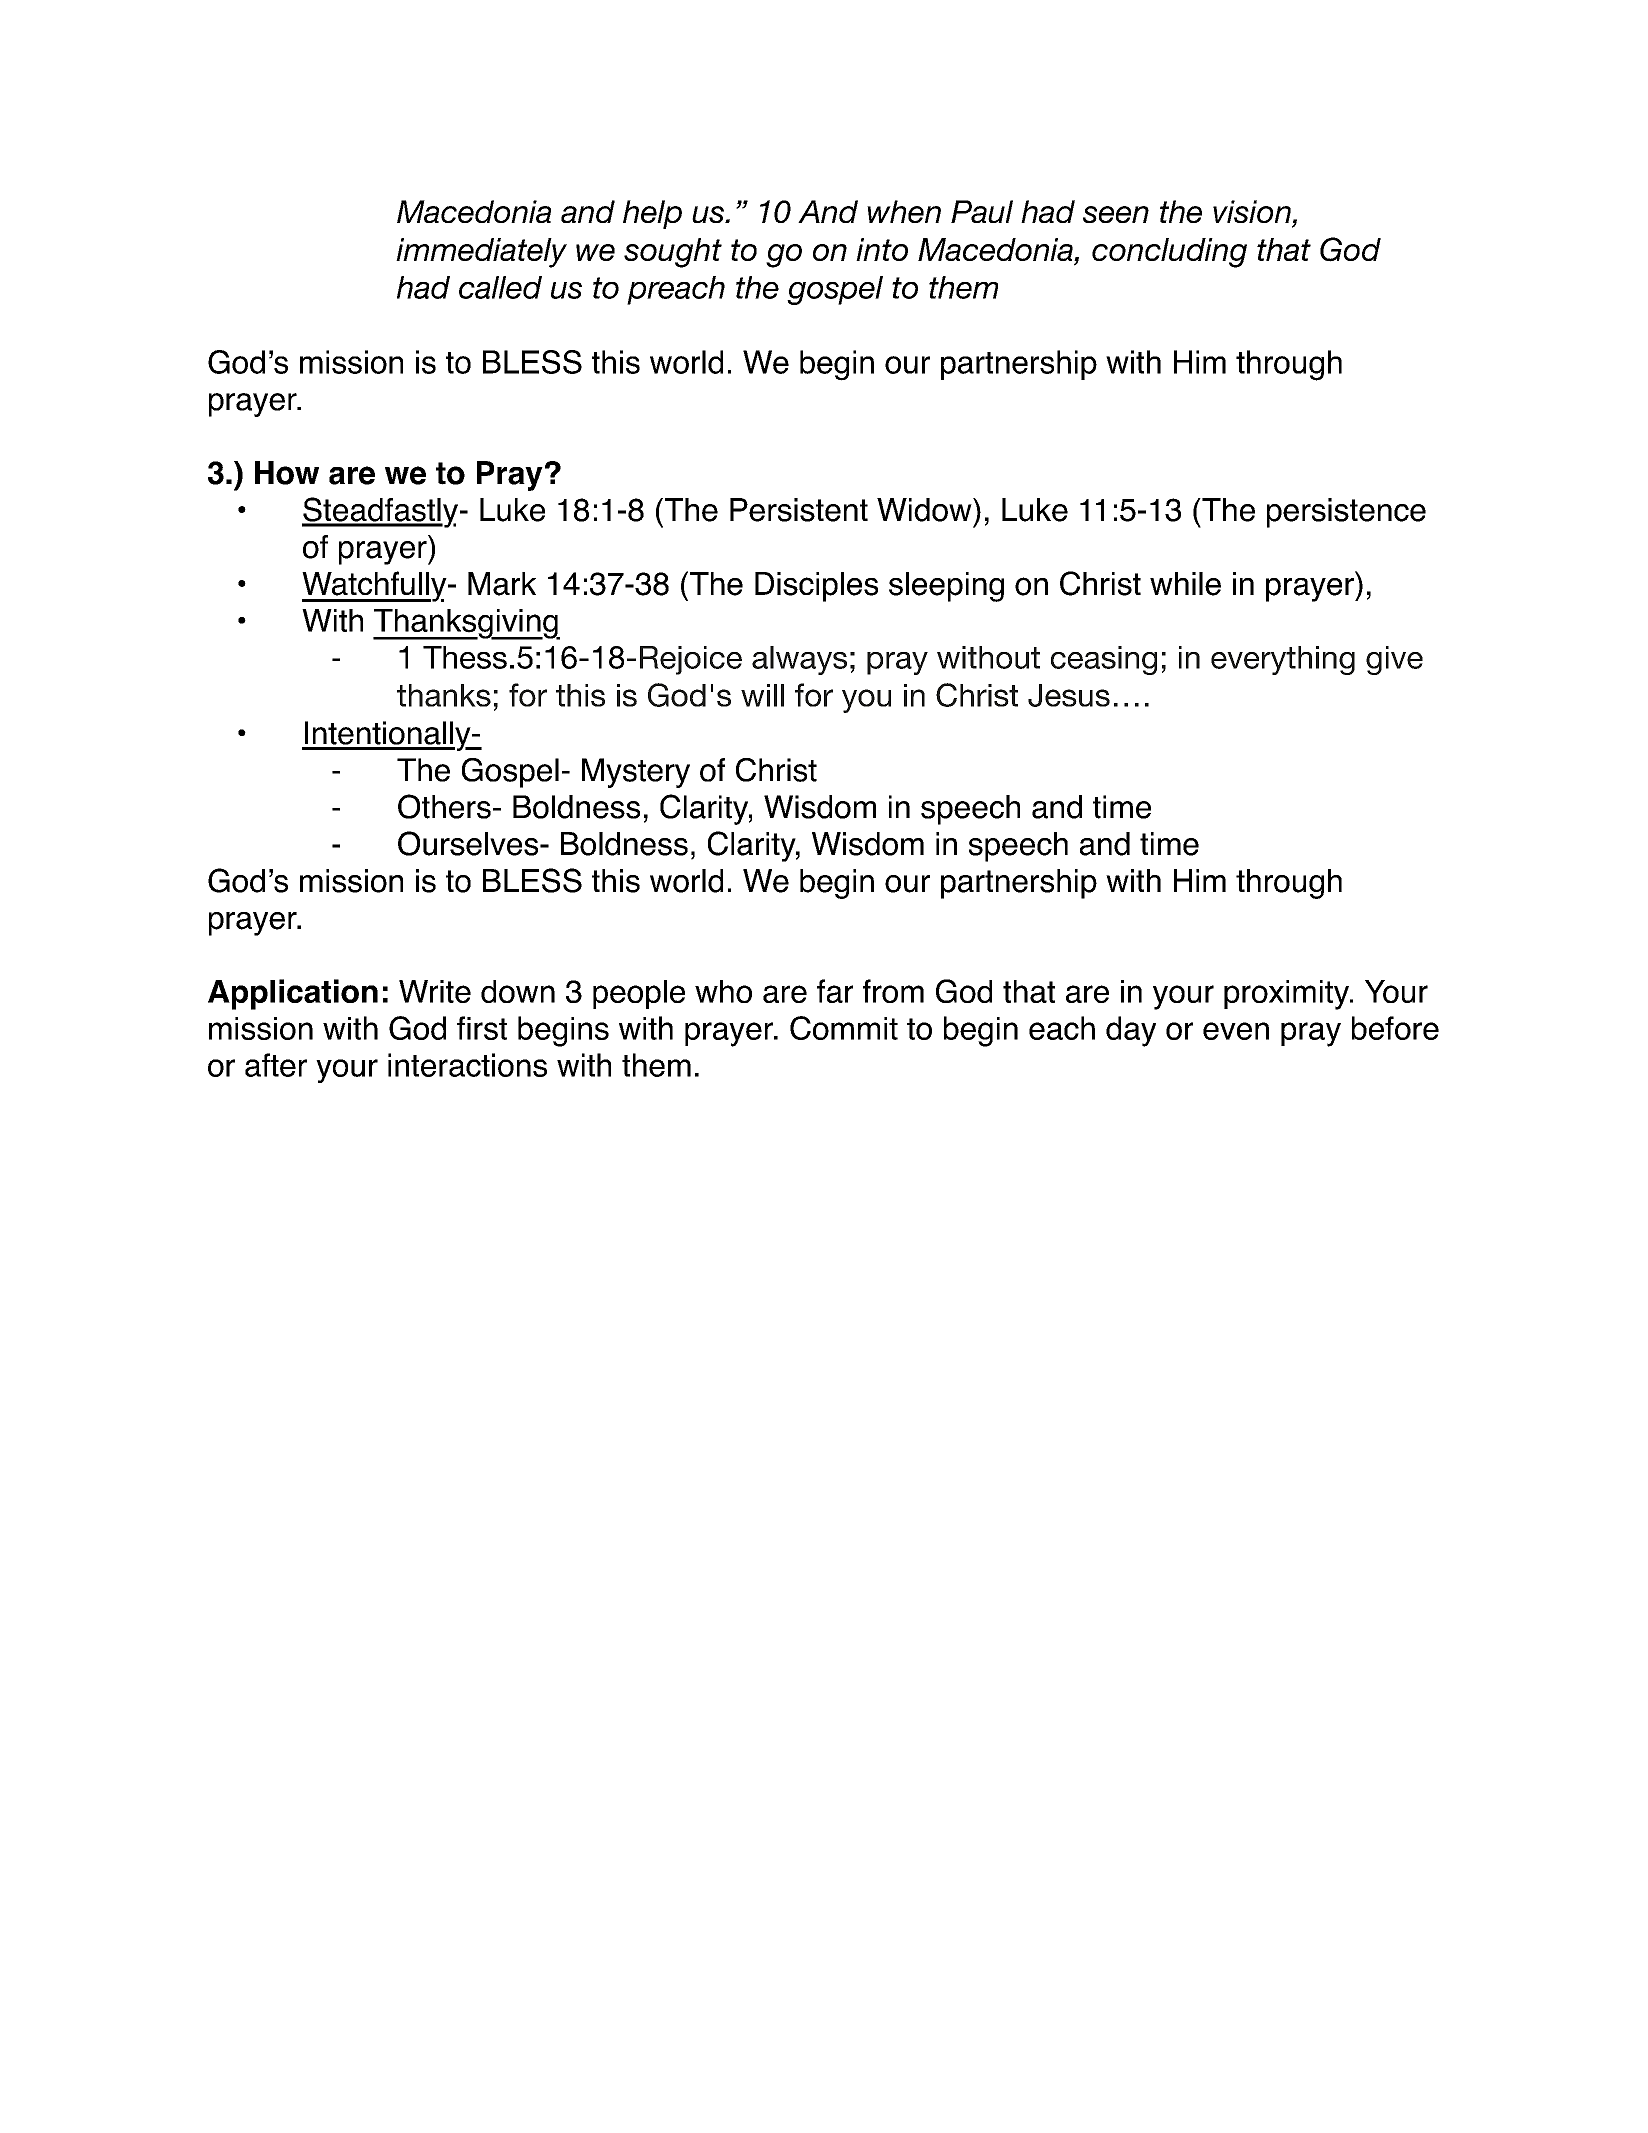  What do you see at coordinates (762, 695) in the screenshot?
I see `will` at bounding box center [762, 695].
